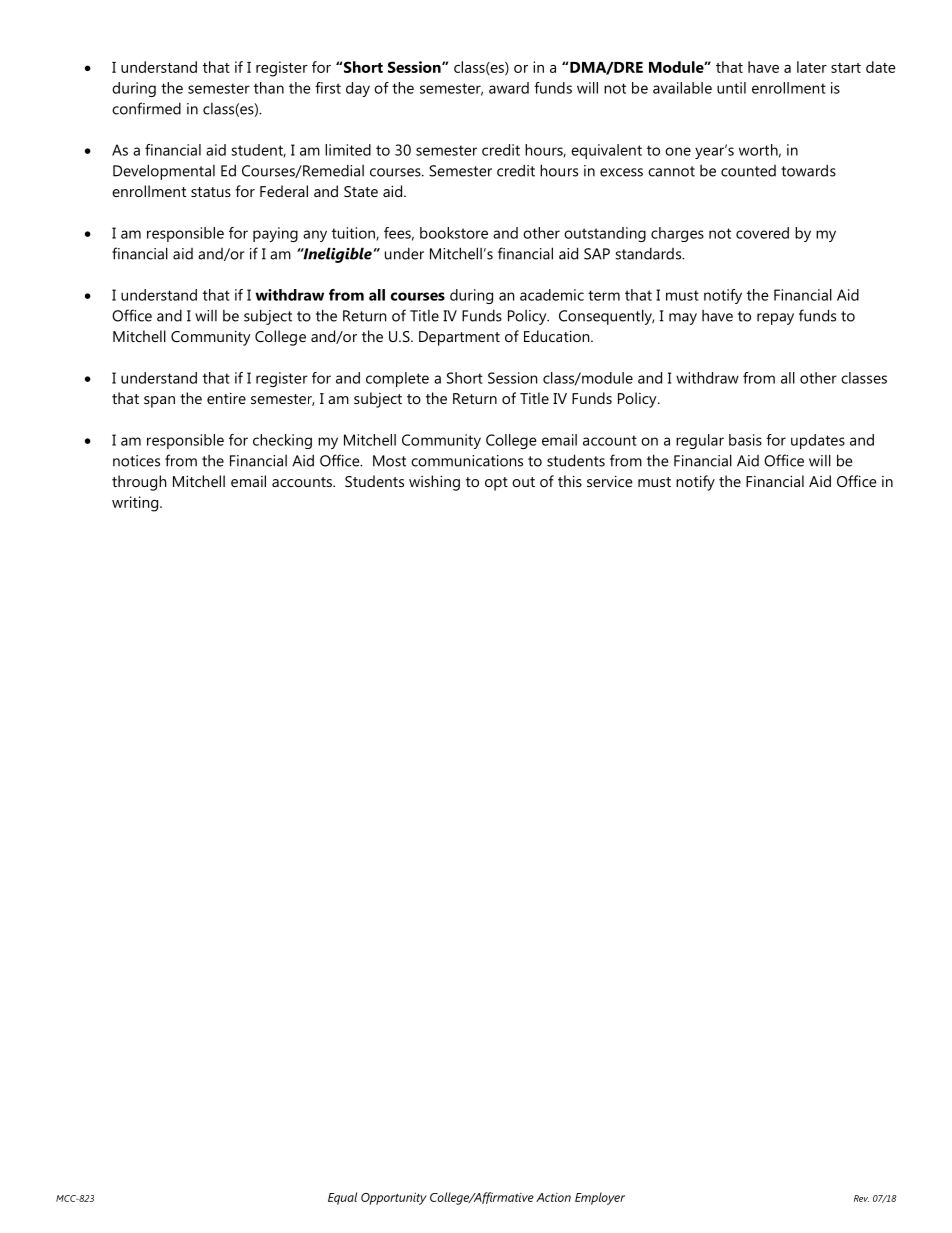  What do you see at coordinates (570, 481) in the screenshot?
I see `this` at bounding box center [570, 481].
